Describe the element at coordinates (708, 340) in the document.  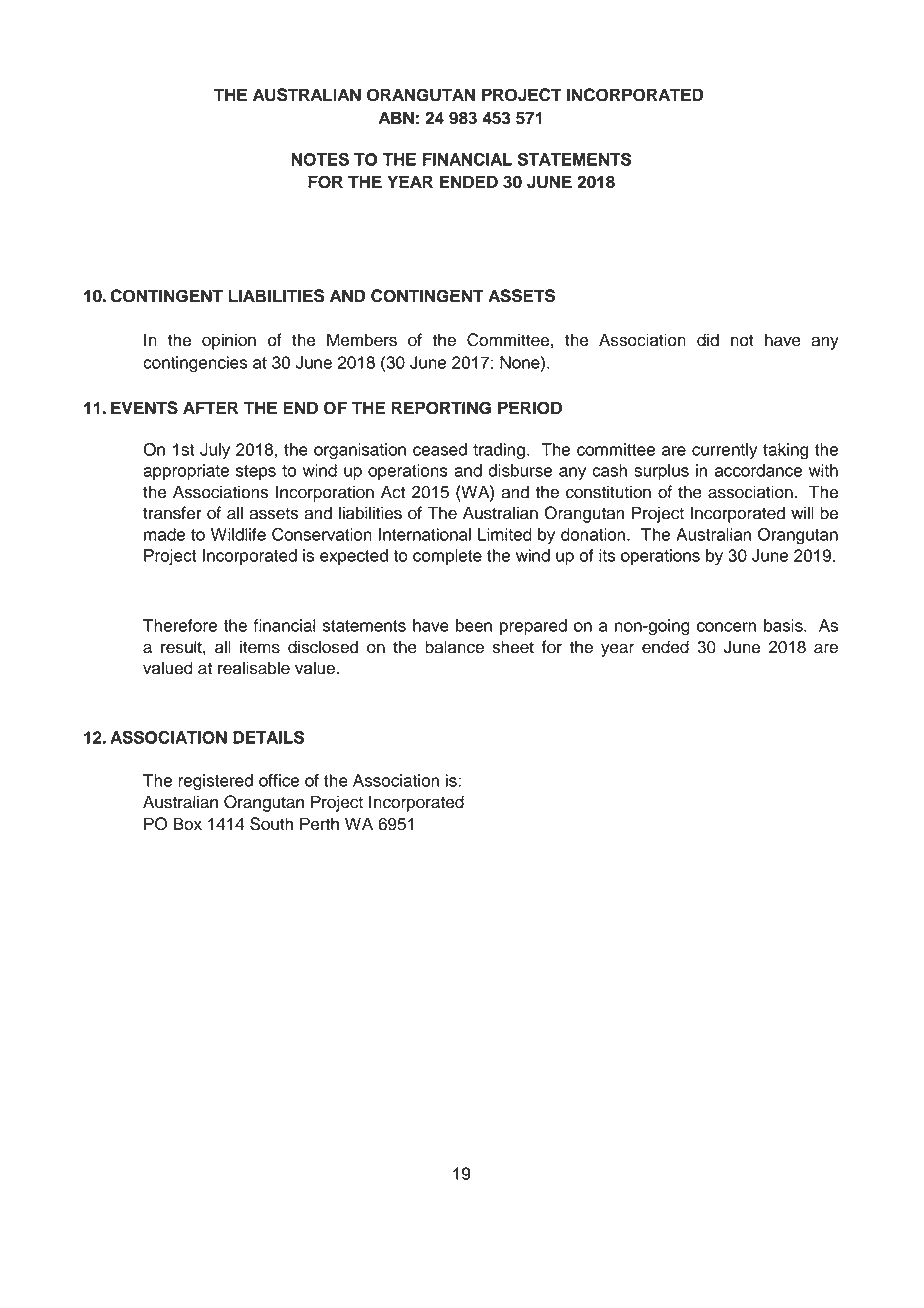
I see `did` at that location.
